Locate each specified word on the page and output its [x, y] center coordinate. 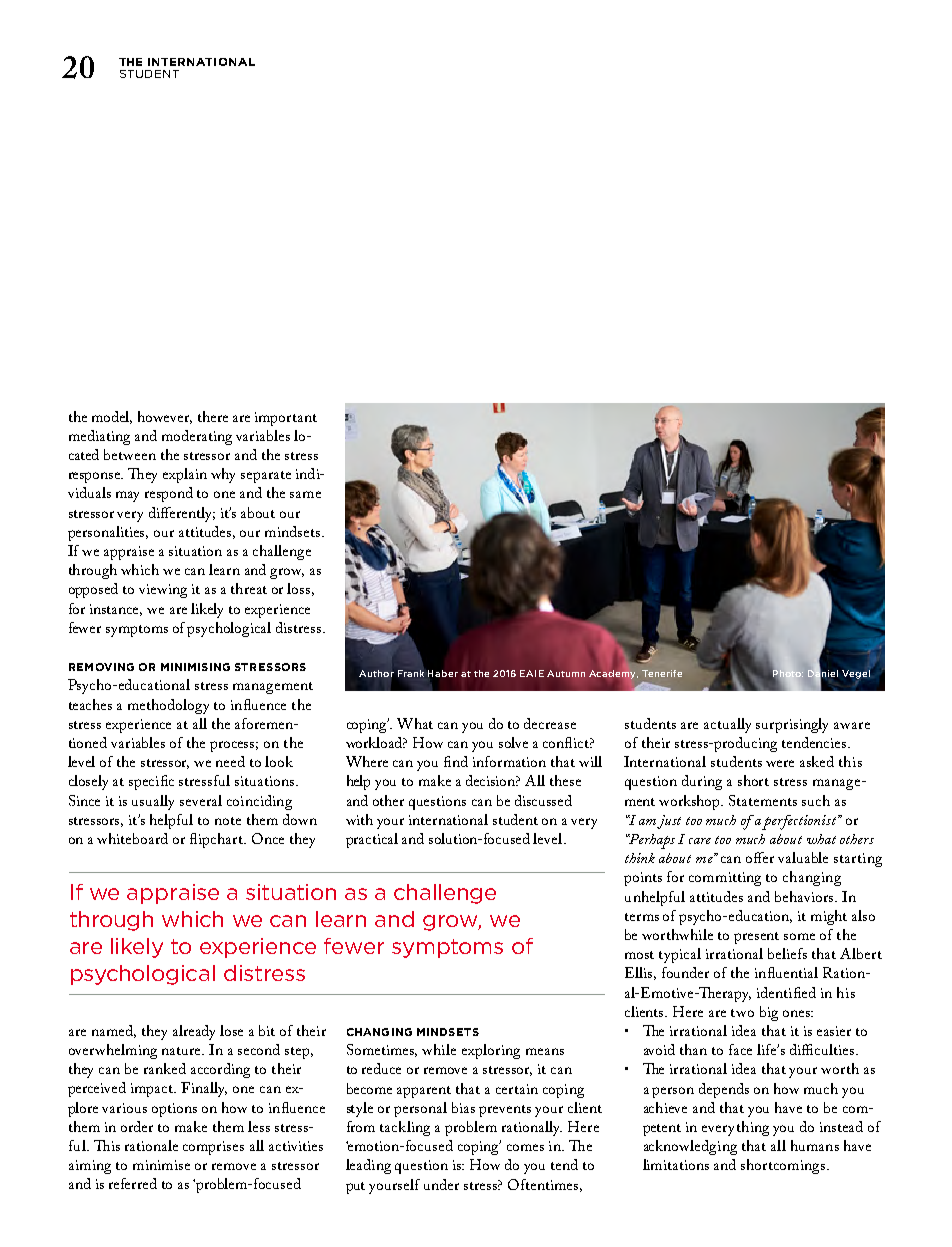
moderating [197, 437]
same [305, 494]
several [201, 800]
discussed [543, 800]
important [286, 419]
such [816, 800]
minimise [161, 1165]
